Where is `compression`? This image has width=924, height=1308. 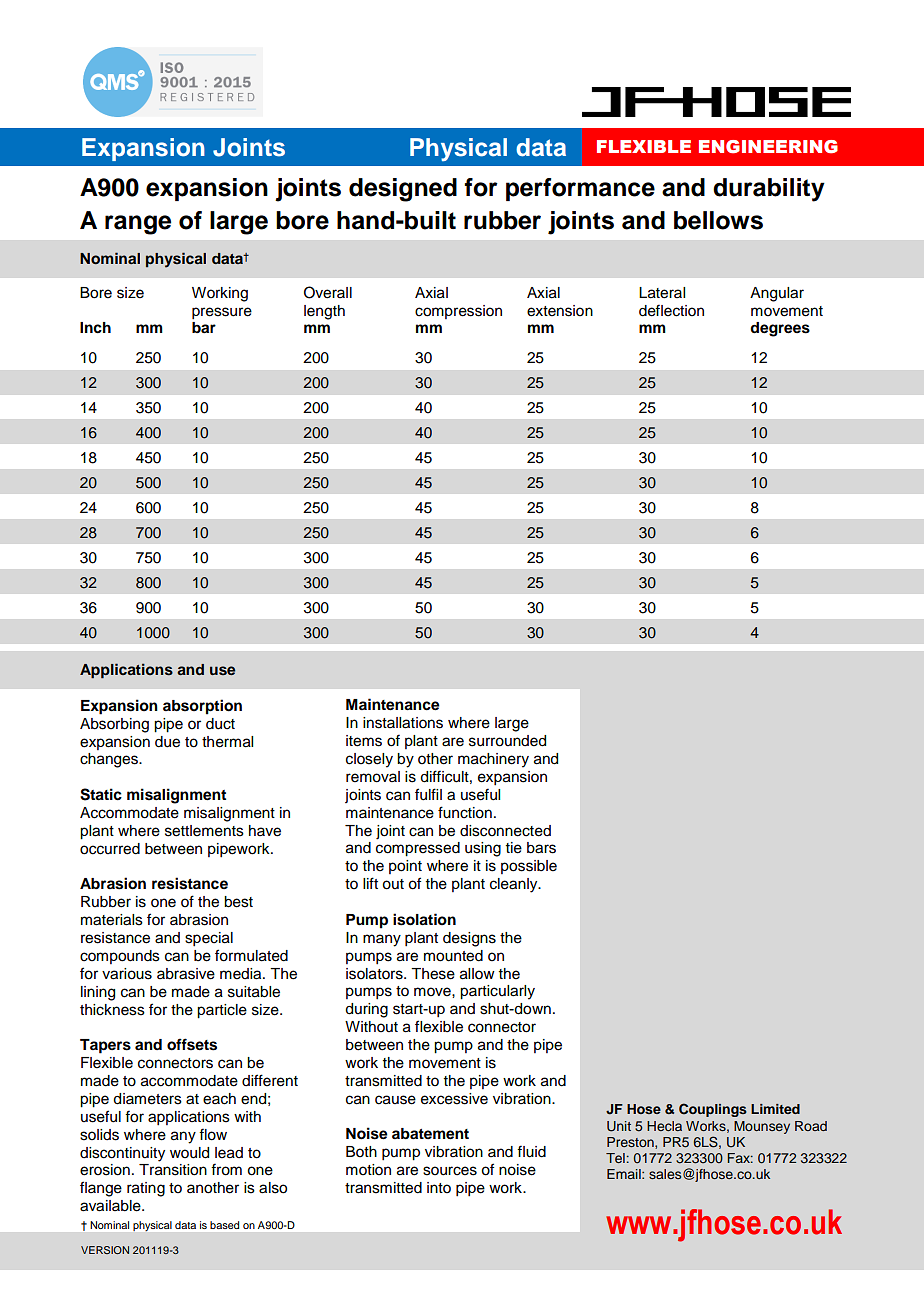
compression is located at coordinates (458, 312).
